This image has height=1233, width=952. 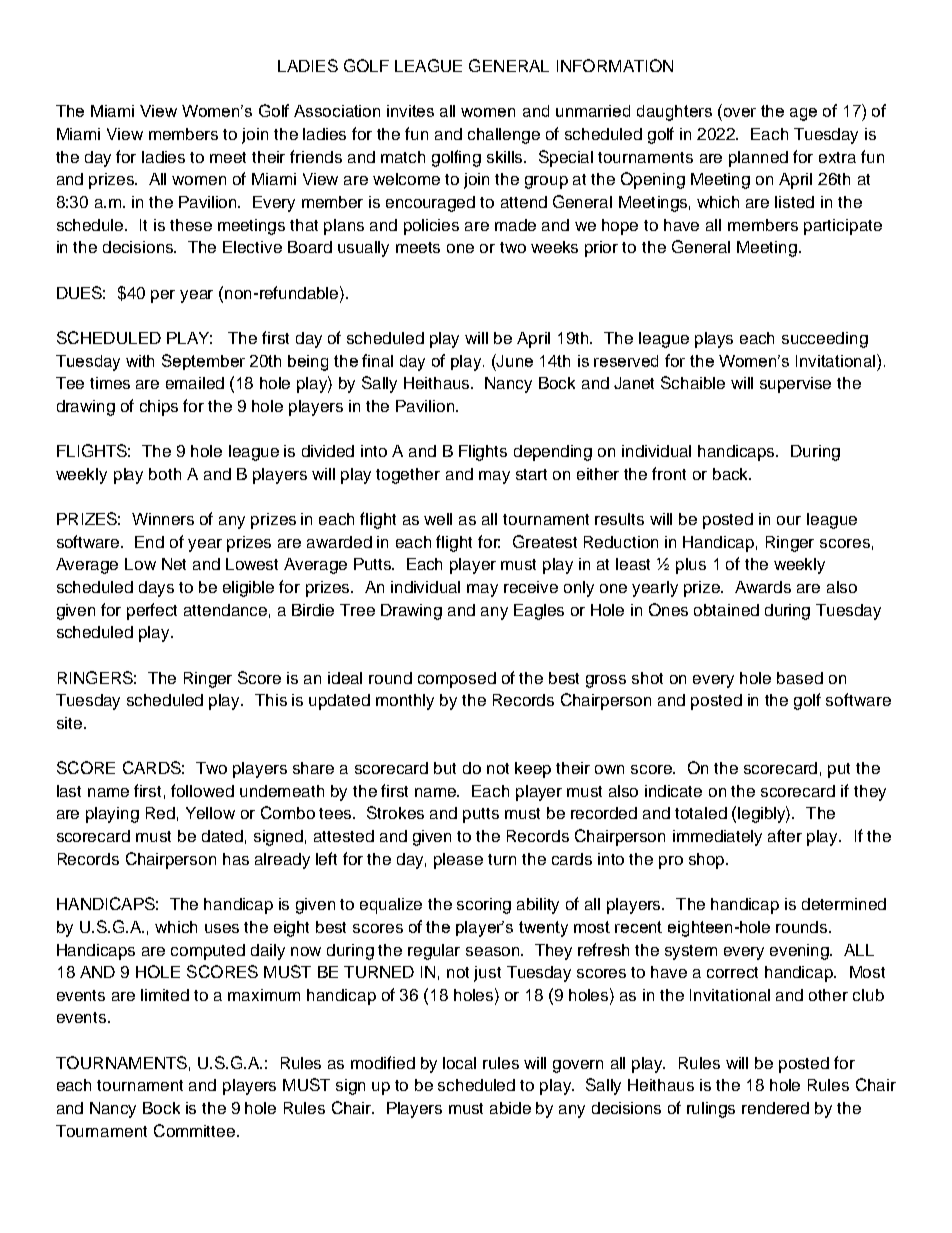 What do you see at coordinates (410, 111) in the image?
I see `invites` at bounding box center [410, 111].
